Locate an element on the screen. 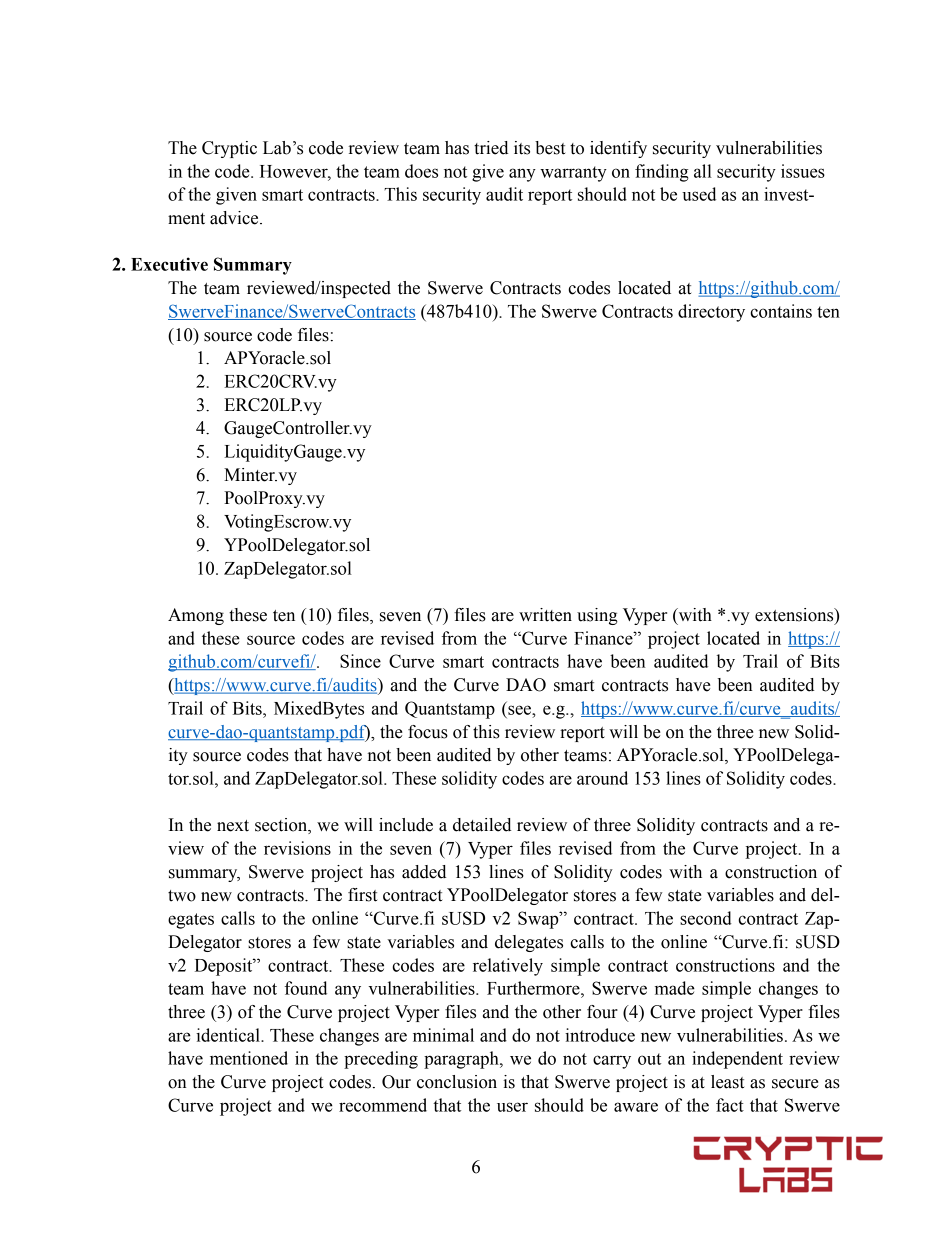 Image resolution: width=952 pixels, height=1233 pixels. used is located at coordinates (699, 194).
